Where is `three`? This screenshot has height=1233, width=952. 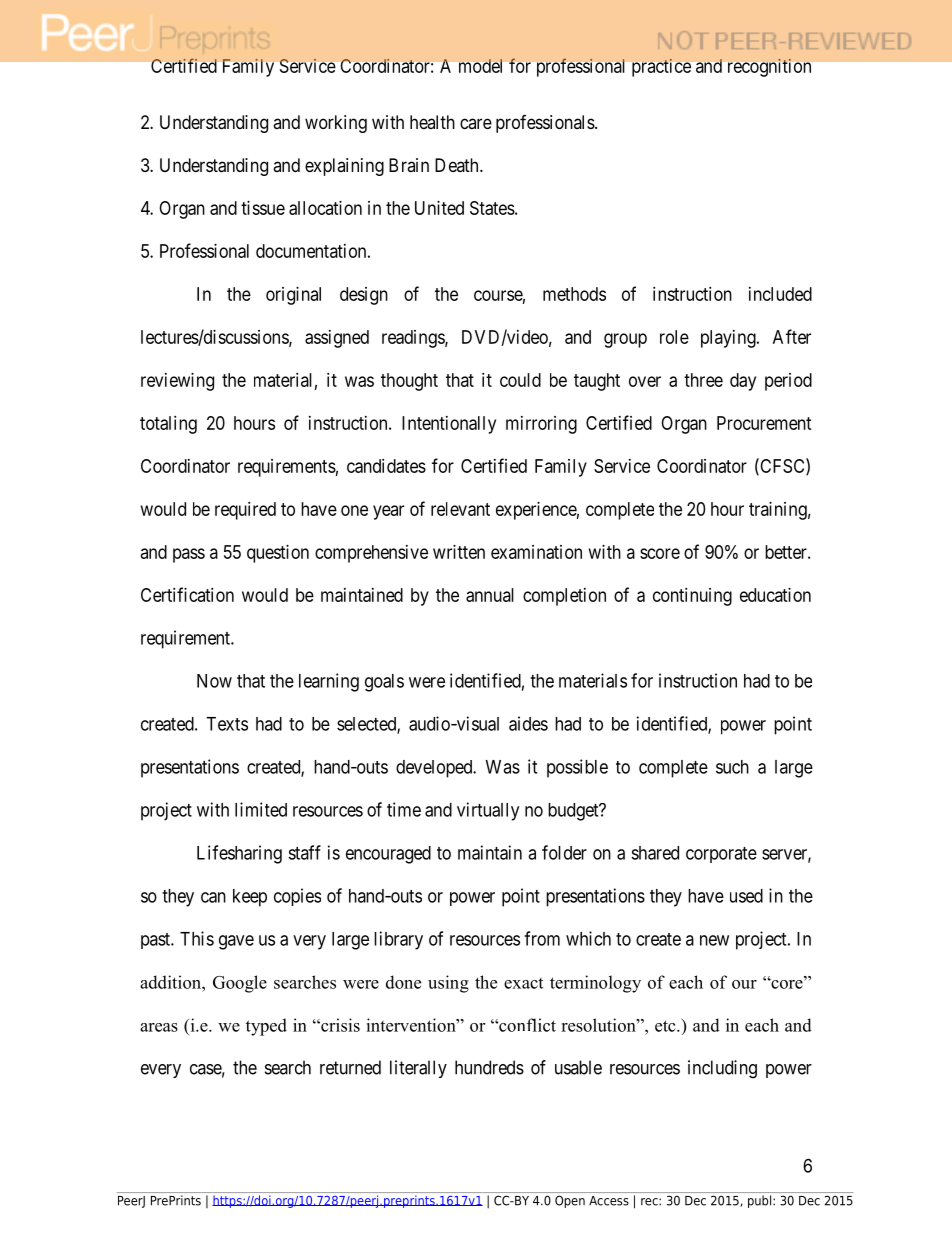 three is located at coordinates (703, 380).
